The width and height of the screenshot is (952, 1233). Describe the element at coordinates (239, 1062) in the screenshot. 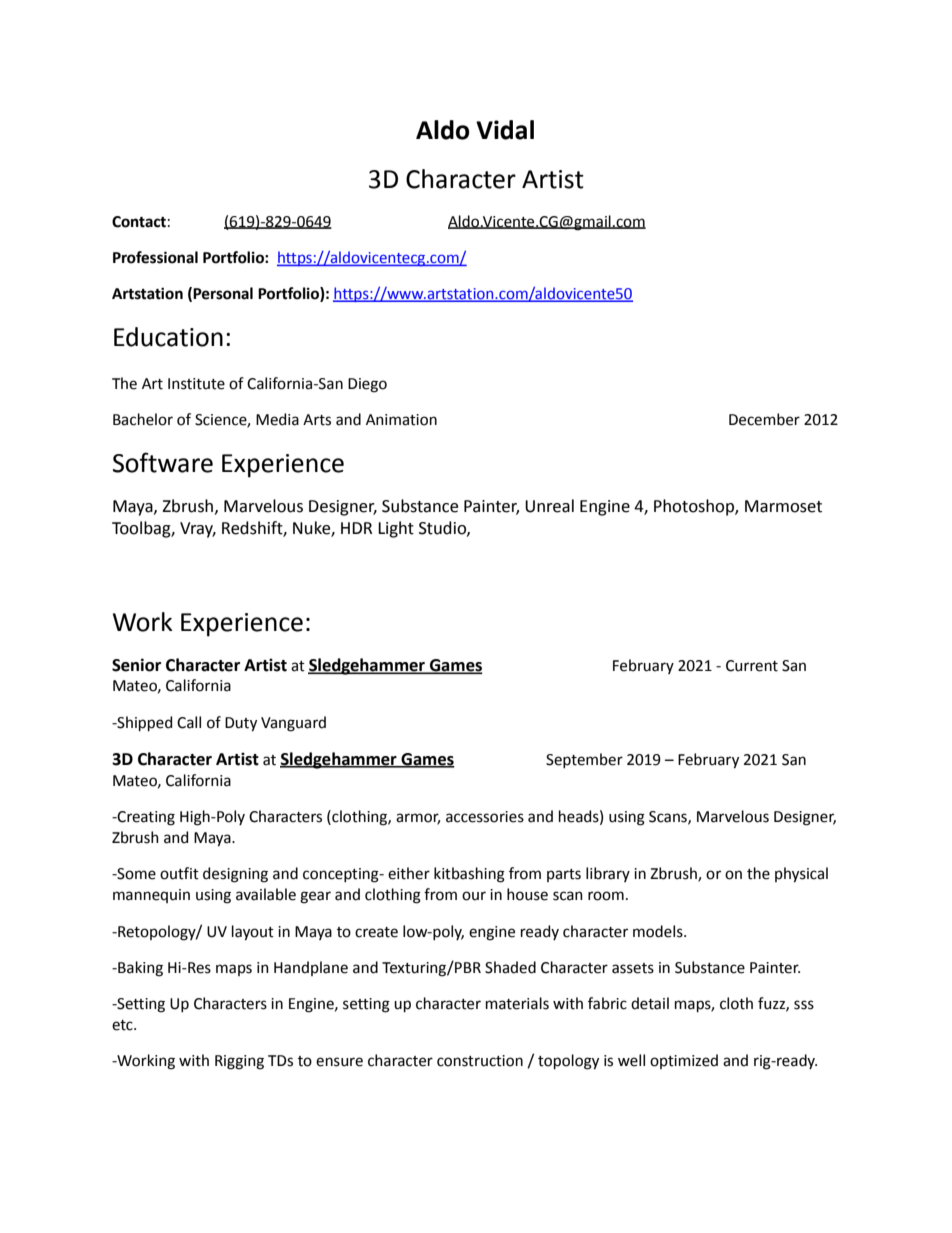

I see `Rigging` at that location.
